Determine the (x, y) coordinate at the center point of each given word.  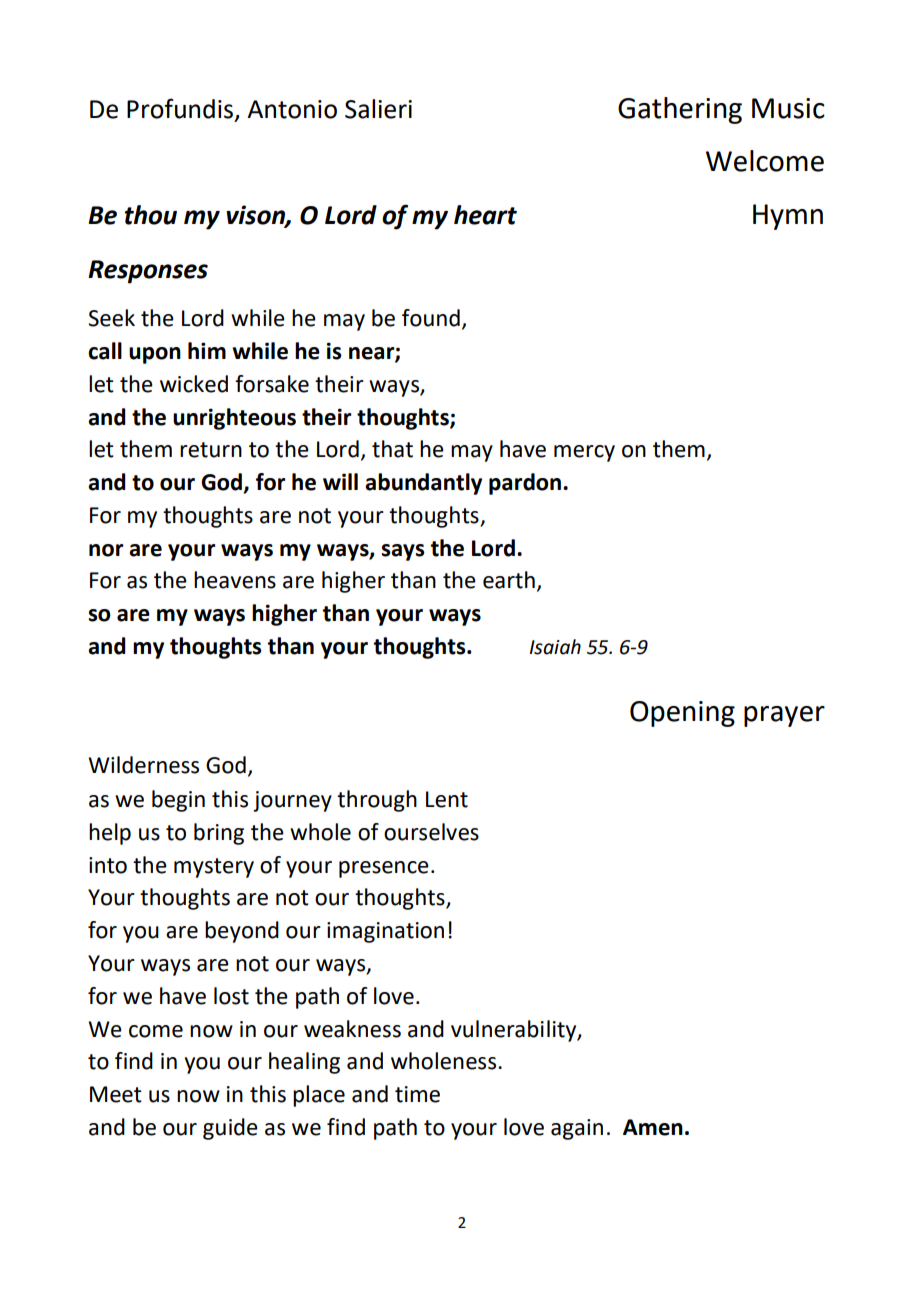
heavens (235, 580)
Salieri (378, 109)
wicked (194, 384)
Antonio (292, 109)
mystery (214, 868)
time (417, 1094)
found (431, 318)
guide (230, 1129)
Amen (653, 1127)
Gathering (680, 110)
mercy (584, 453)
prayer (784, 716)
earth (509, 580)
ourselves (431, 832)
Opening (682, 714)
